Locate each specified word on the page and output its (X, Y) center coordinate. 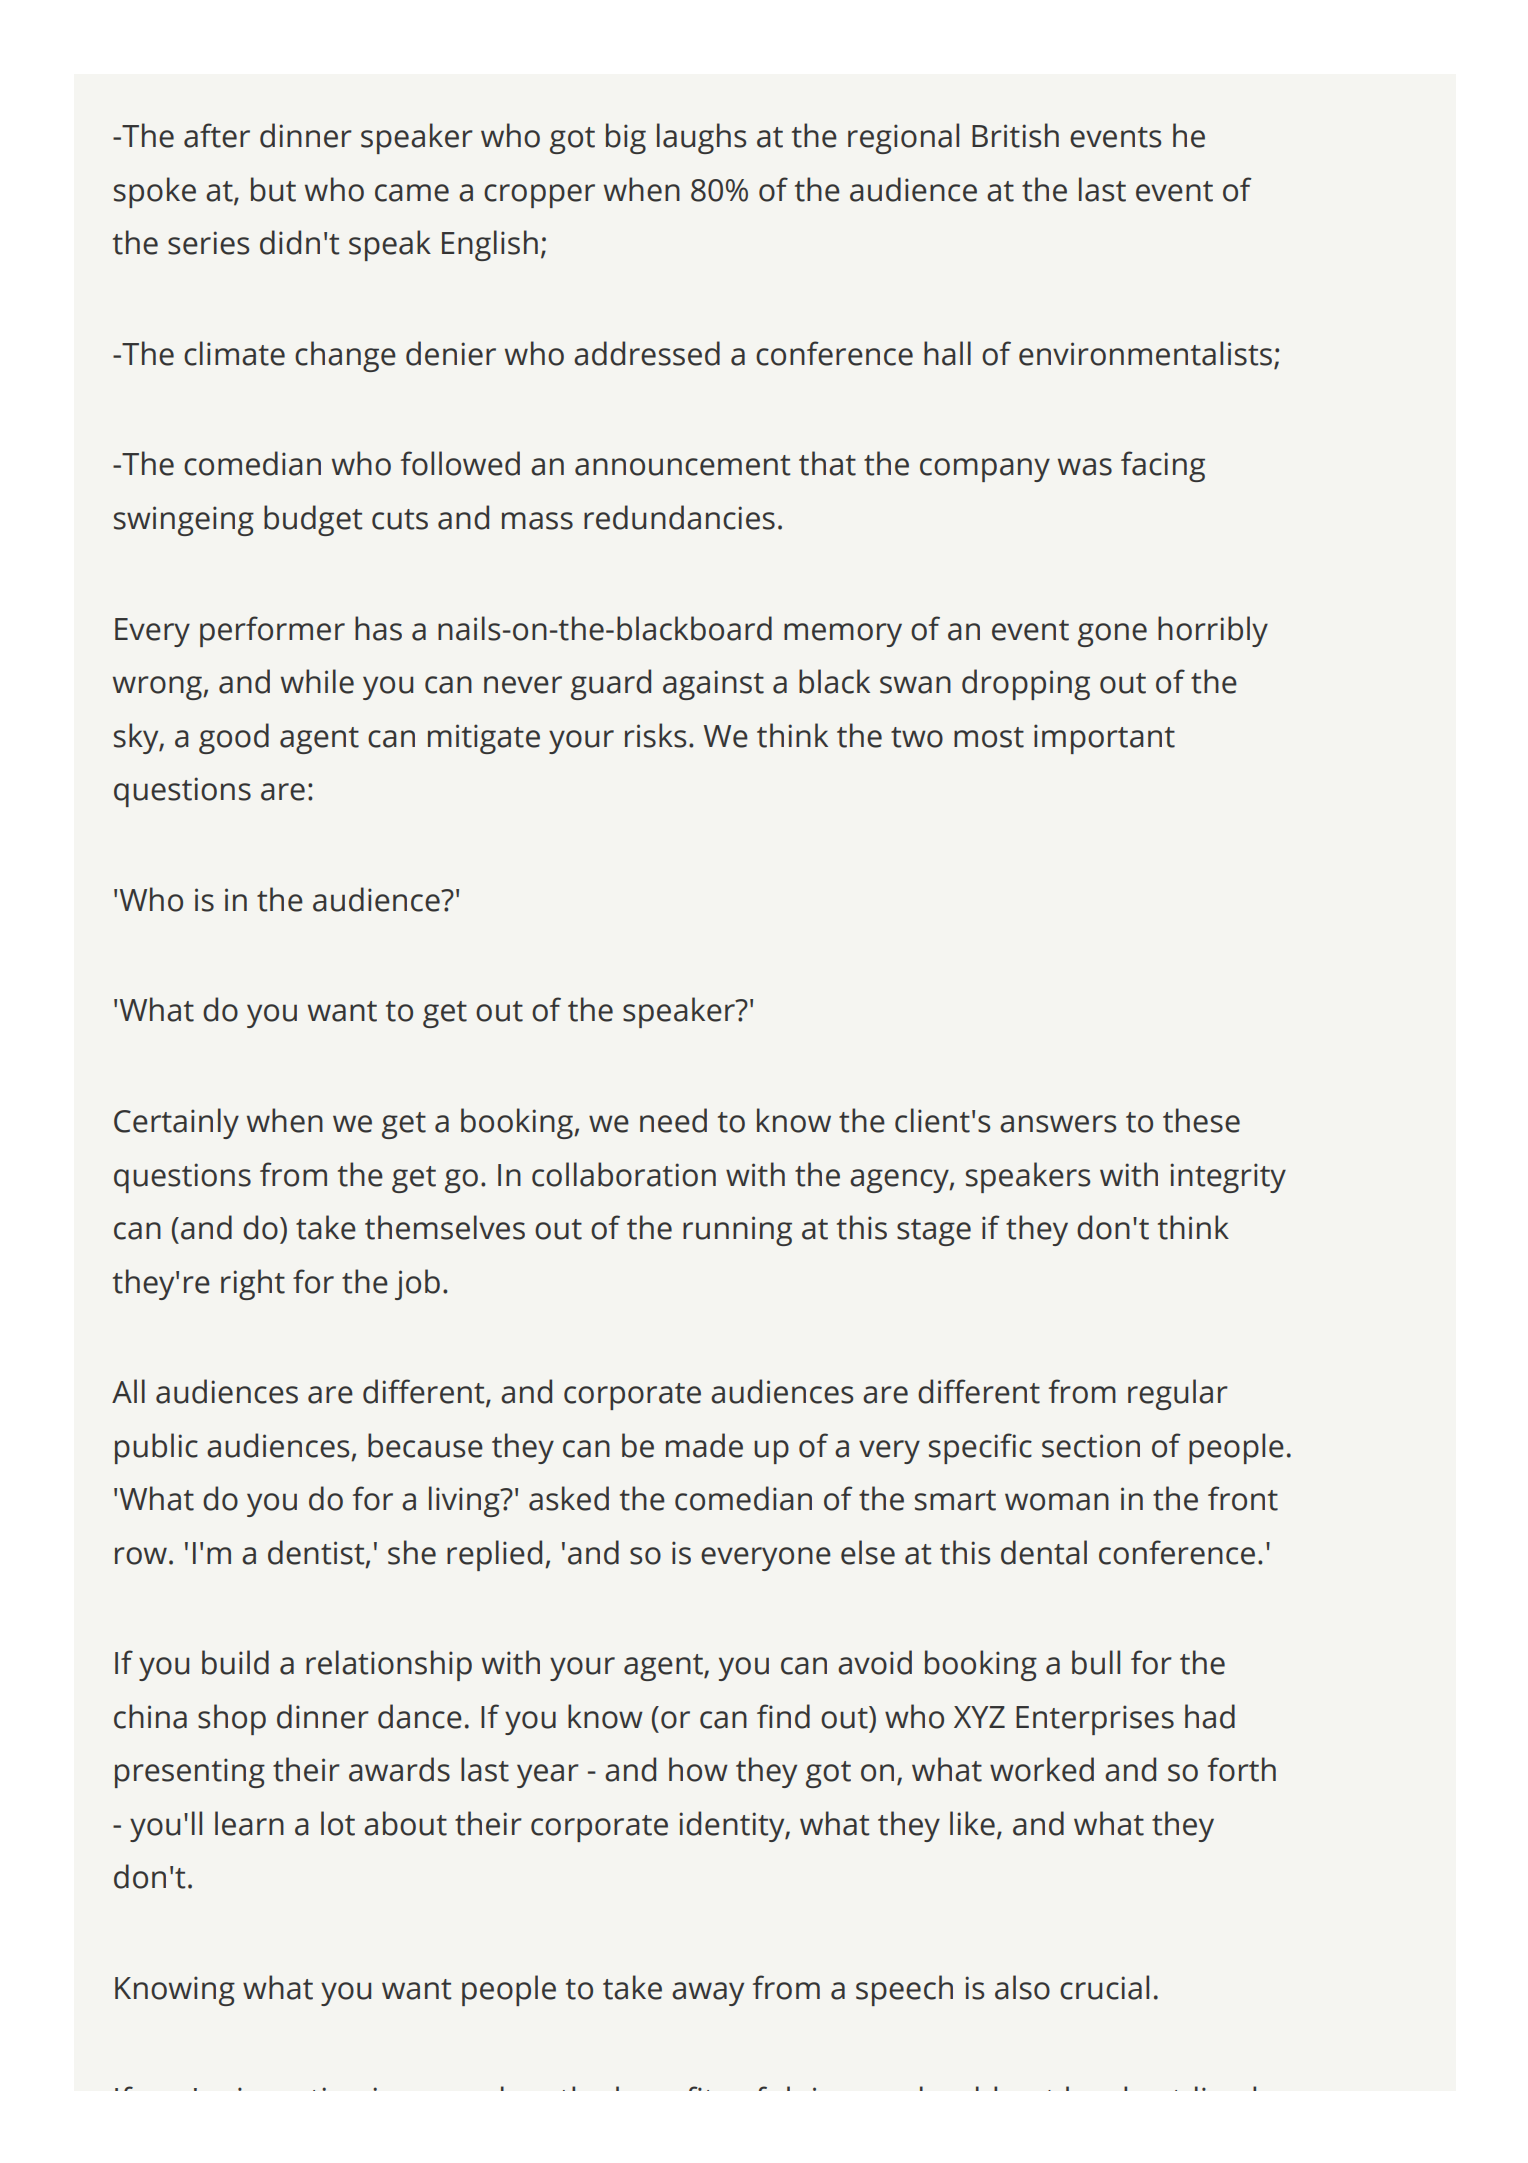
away (708, 1994)
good (234, 738)
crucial (1104, 1987)
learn (249, 1823)
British (1015, 135)
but (273, 189)
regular (1178, 1394)
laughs (701, 138)
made (704, 1445)
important (1104, 739)
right (253, 1284)
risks (655, 735)
